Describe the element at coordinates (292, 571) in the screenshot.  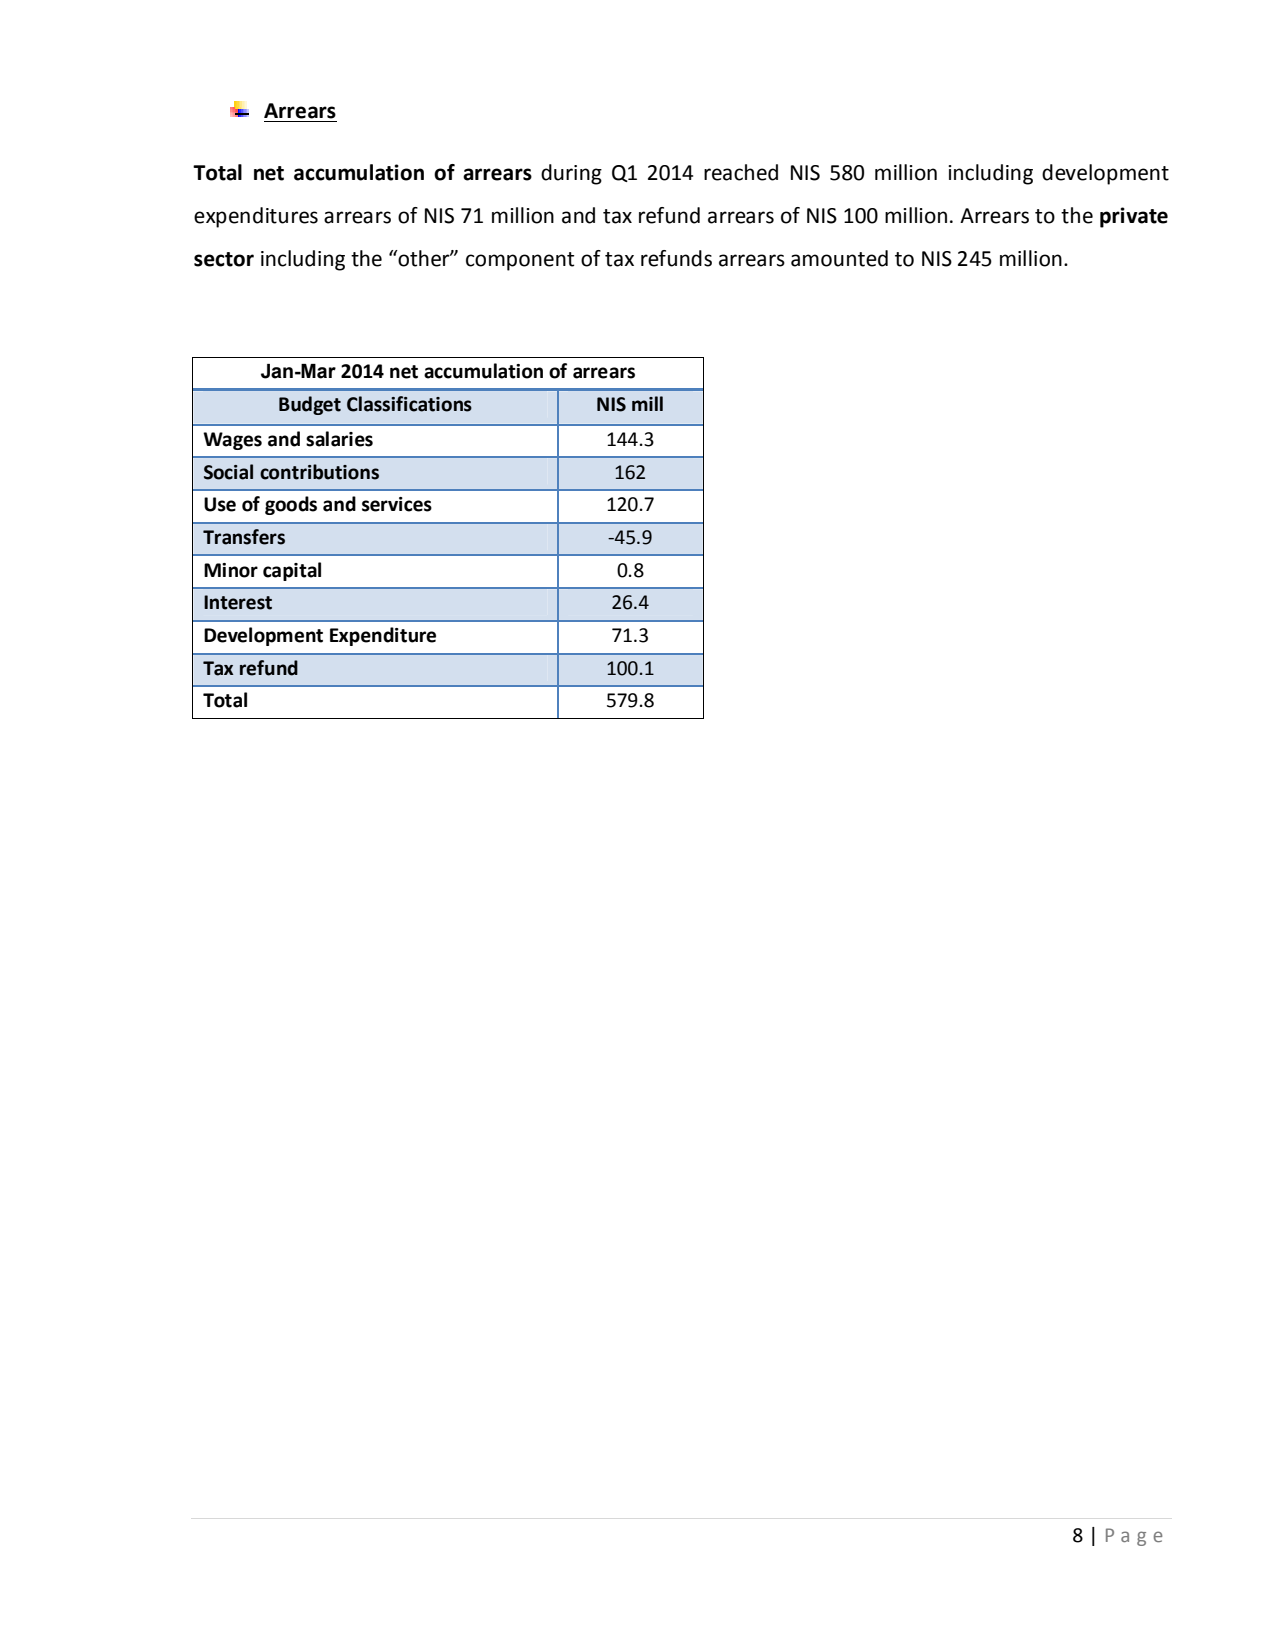
I see `capital` at that location.
